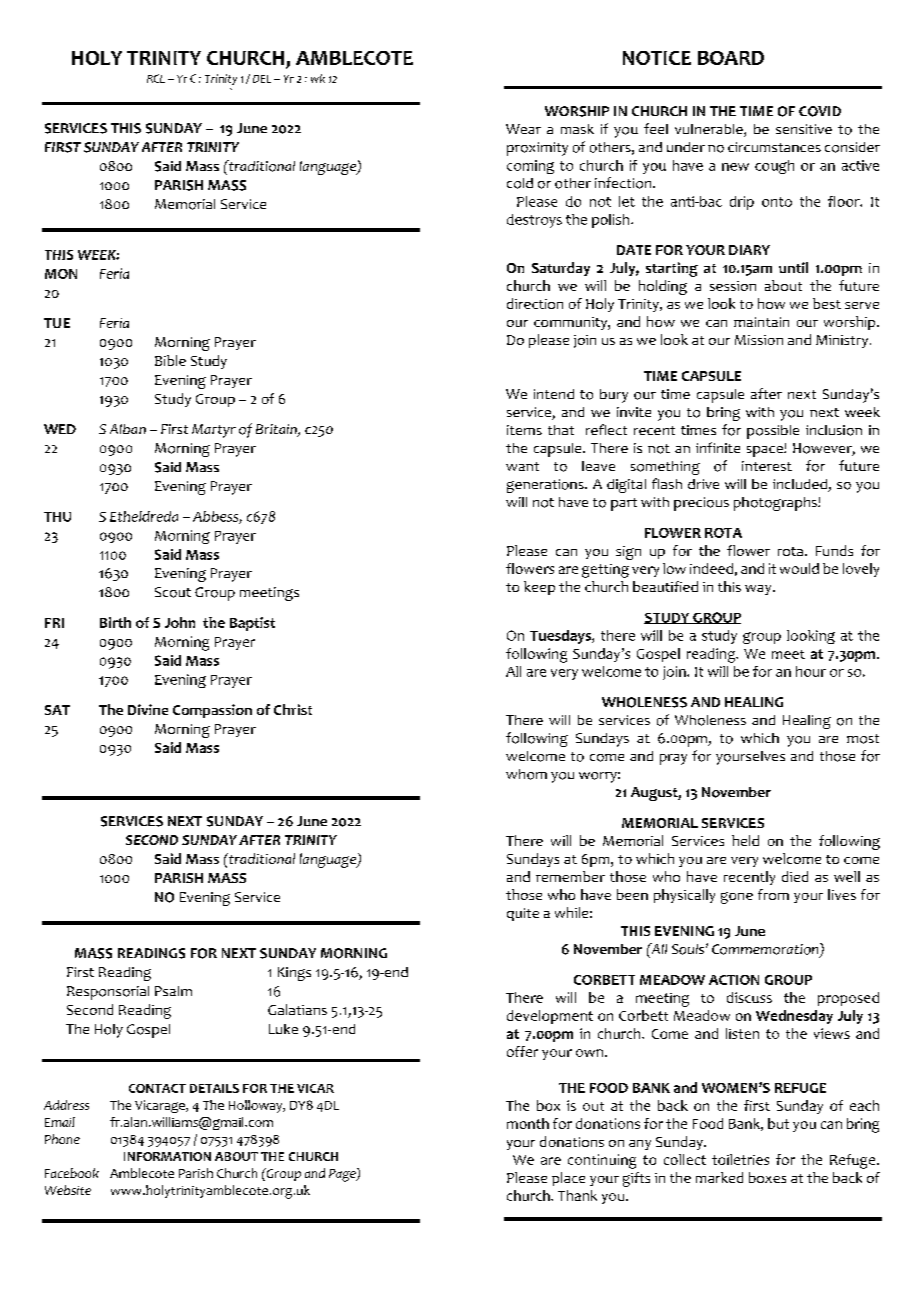 The width and height of the image is (924, 1308). Describe the element at coordinates (522, 466) in the image. I see `want` at that location.
